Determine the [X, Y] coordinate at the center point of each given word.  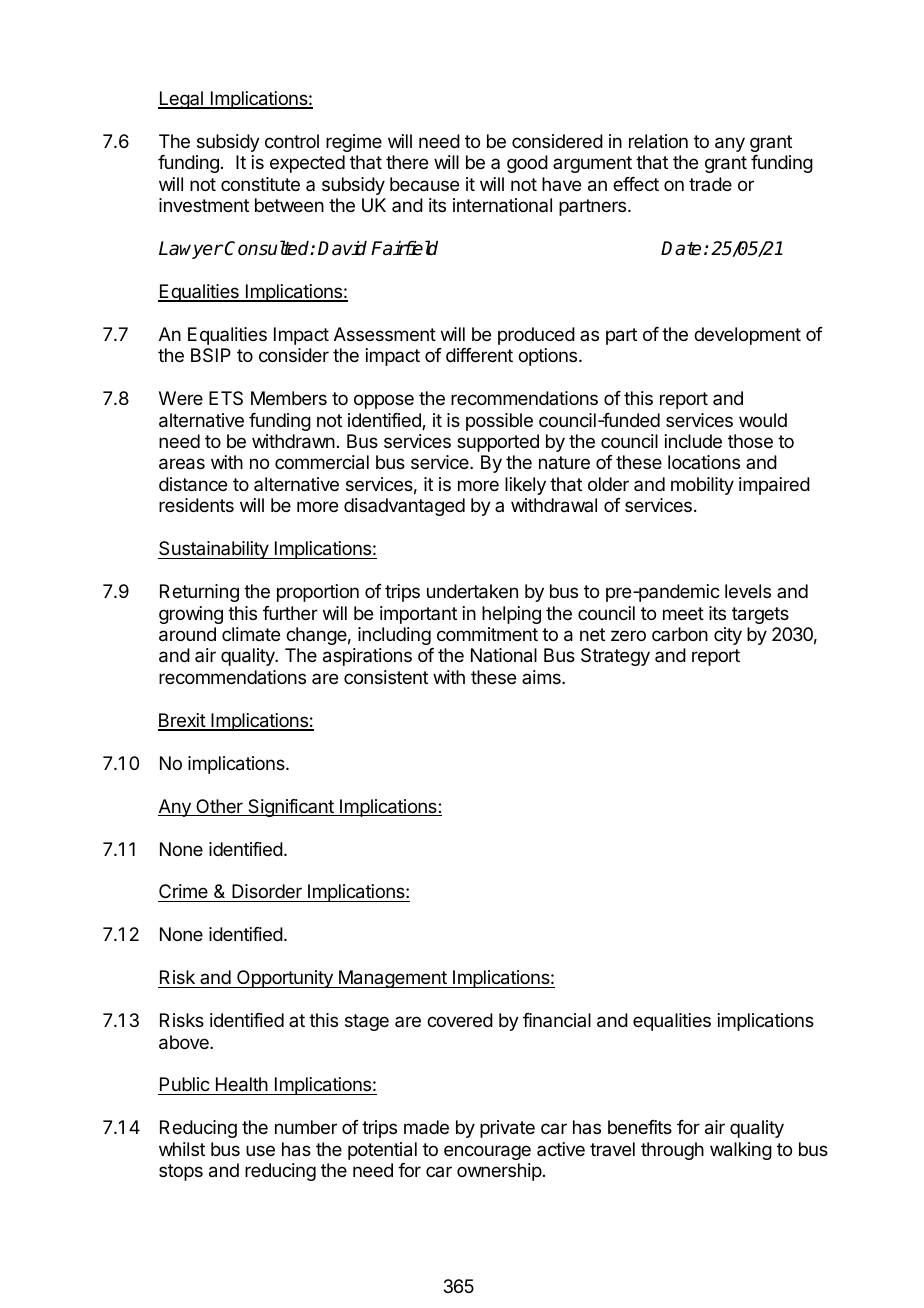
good [527, 164]
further [290, 613]
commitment [487, 634]
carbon [680, 634]
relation [658, 141]
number [306, 1127]
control [292, 141]
